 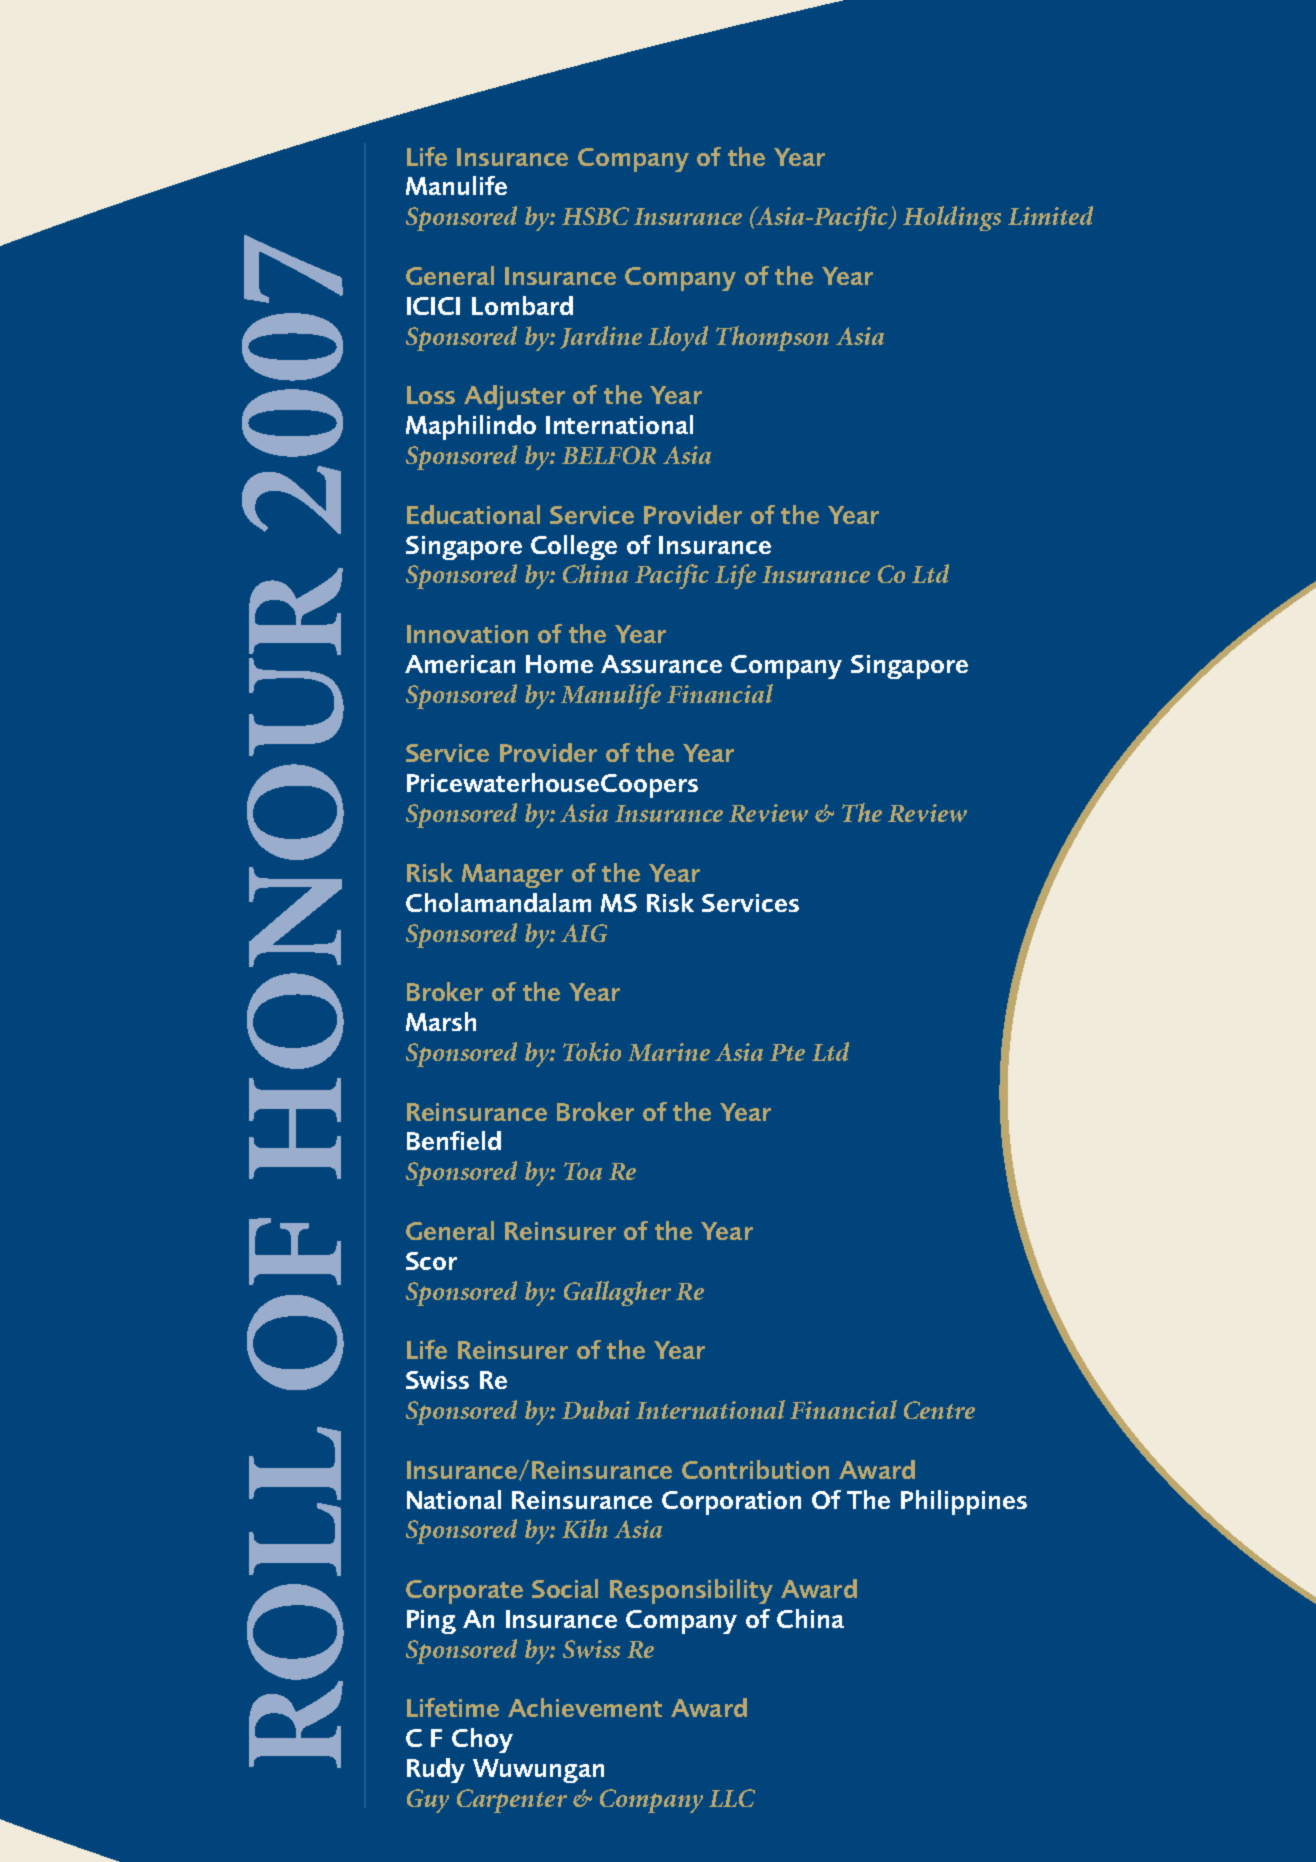 What do you see at coordinates (522, 305) in the document?
I see `Lombard` at bounding box center [522, 305].
